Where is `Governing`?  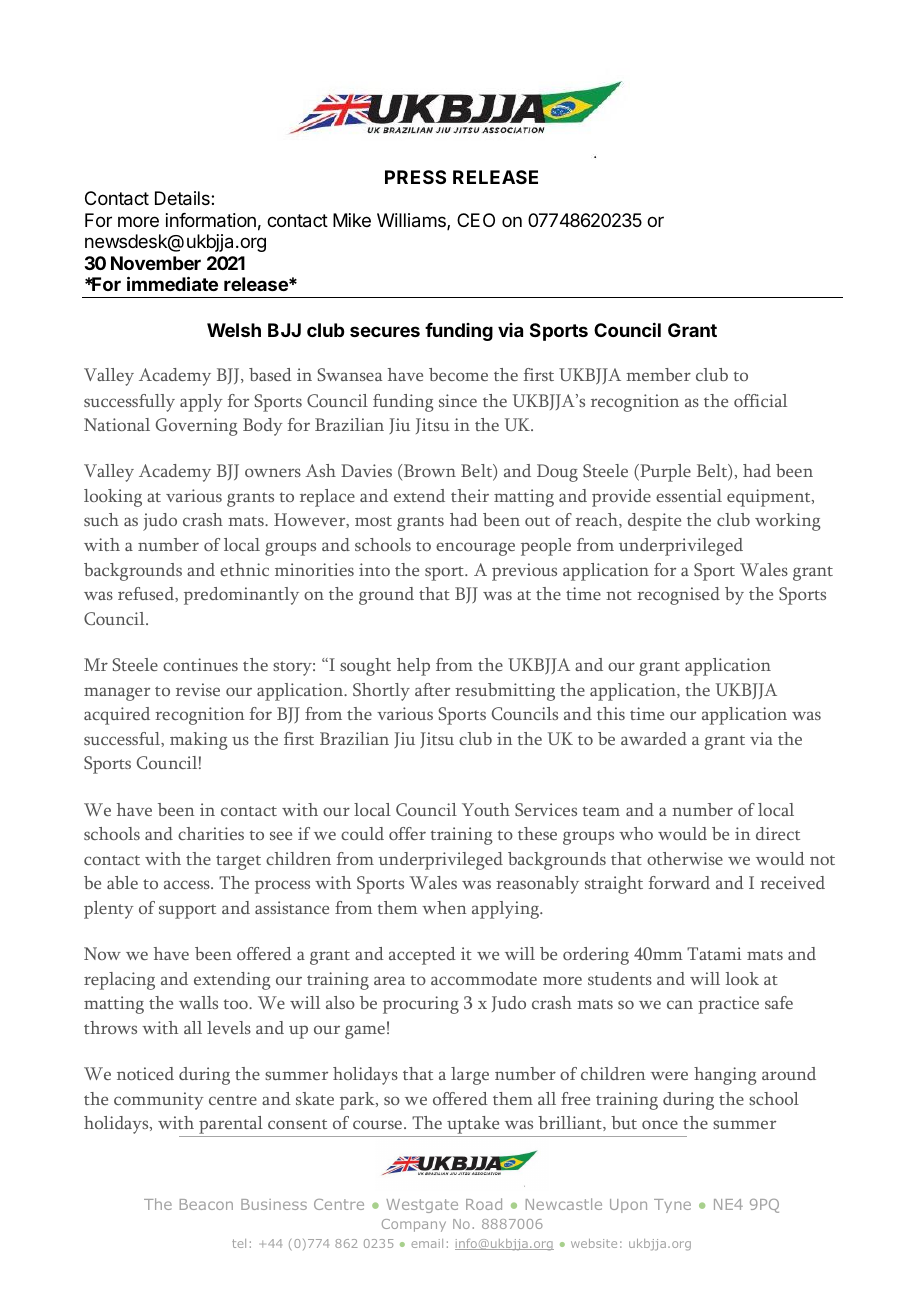
Governing is located at coordinates (197, 427).
